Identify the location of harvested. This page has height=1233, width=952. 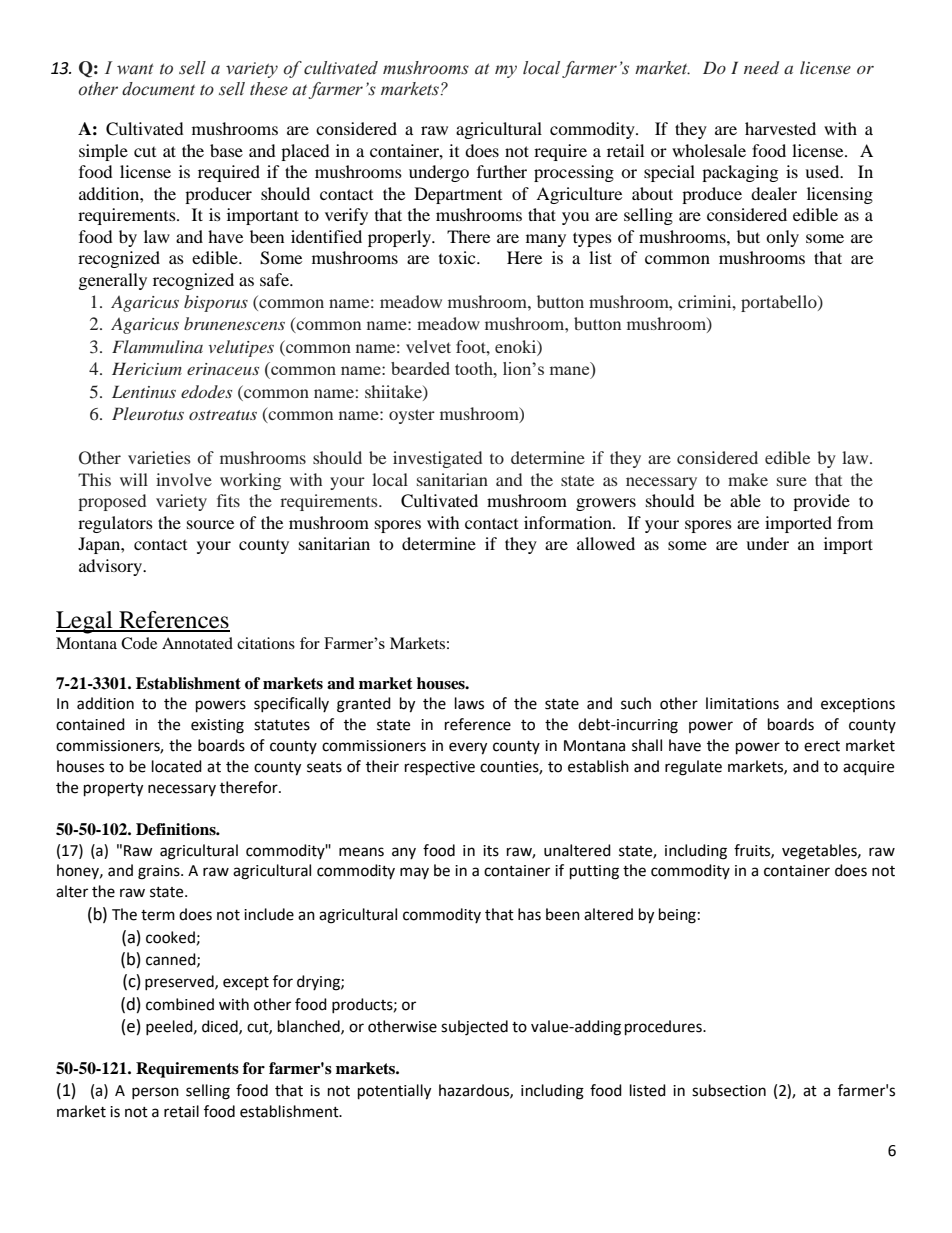
(780, 128).
